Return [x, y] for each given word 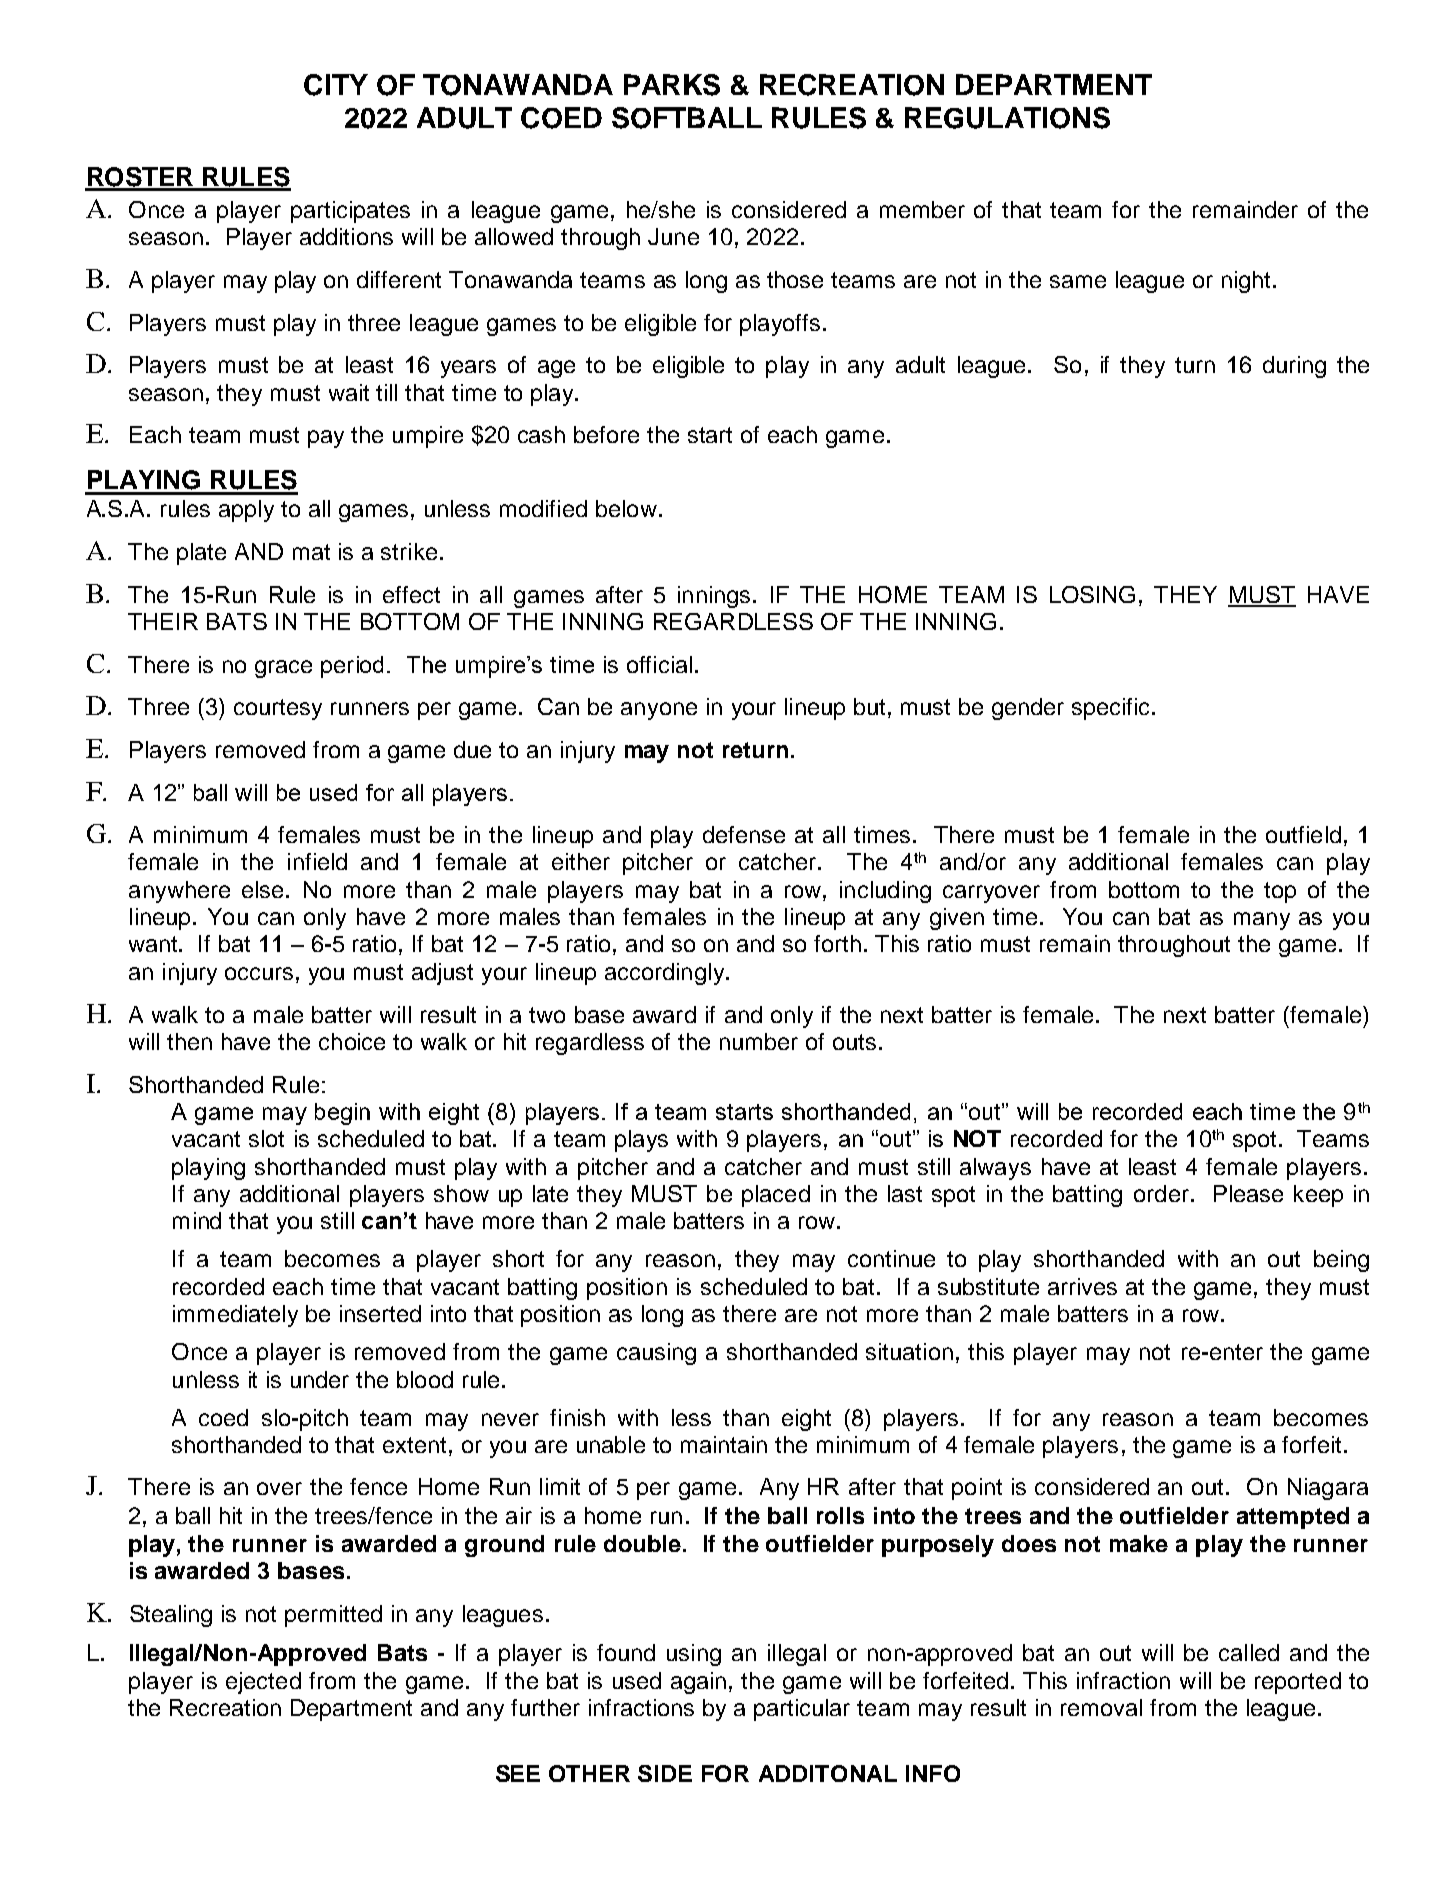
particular [802, 1710]
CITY [336, 85]
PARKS [672, 85]
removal [1101, 1707]
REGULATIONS [1007, 118]
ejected [263, 1683]
